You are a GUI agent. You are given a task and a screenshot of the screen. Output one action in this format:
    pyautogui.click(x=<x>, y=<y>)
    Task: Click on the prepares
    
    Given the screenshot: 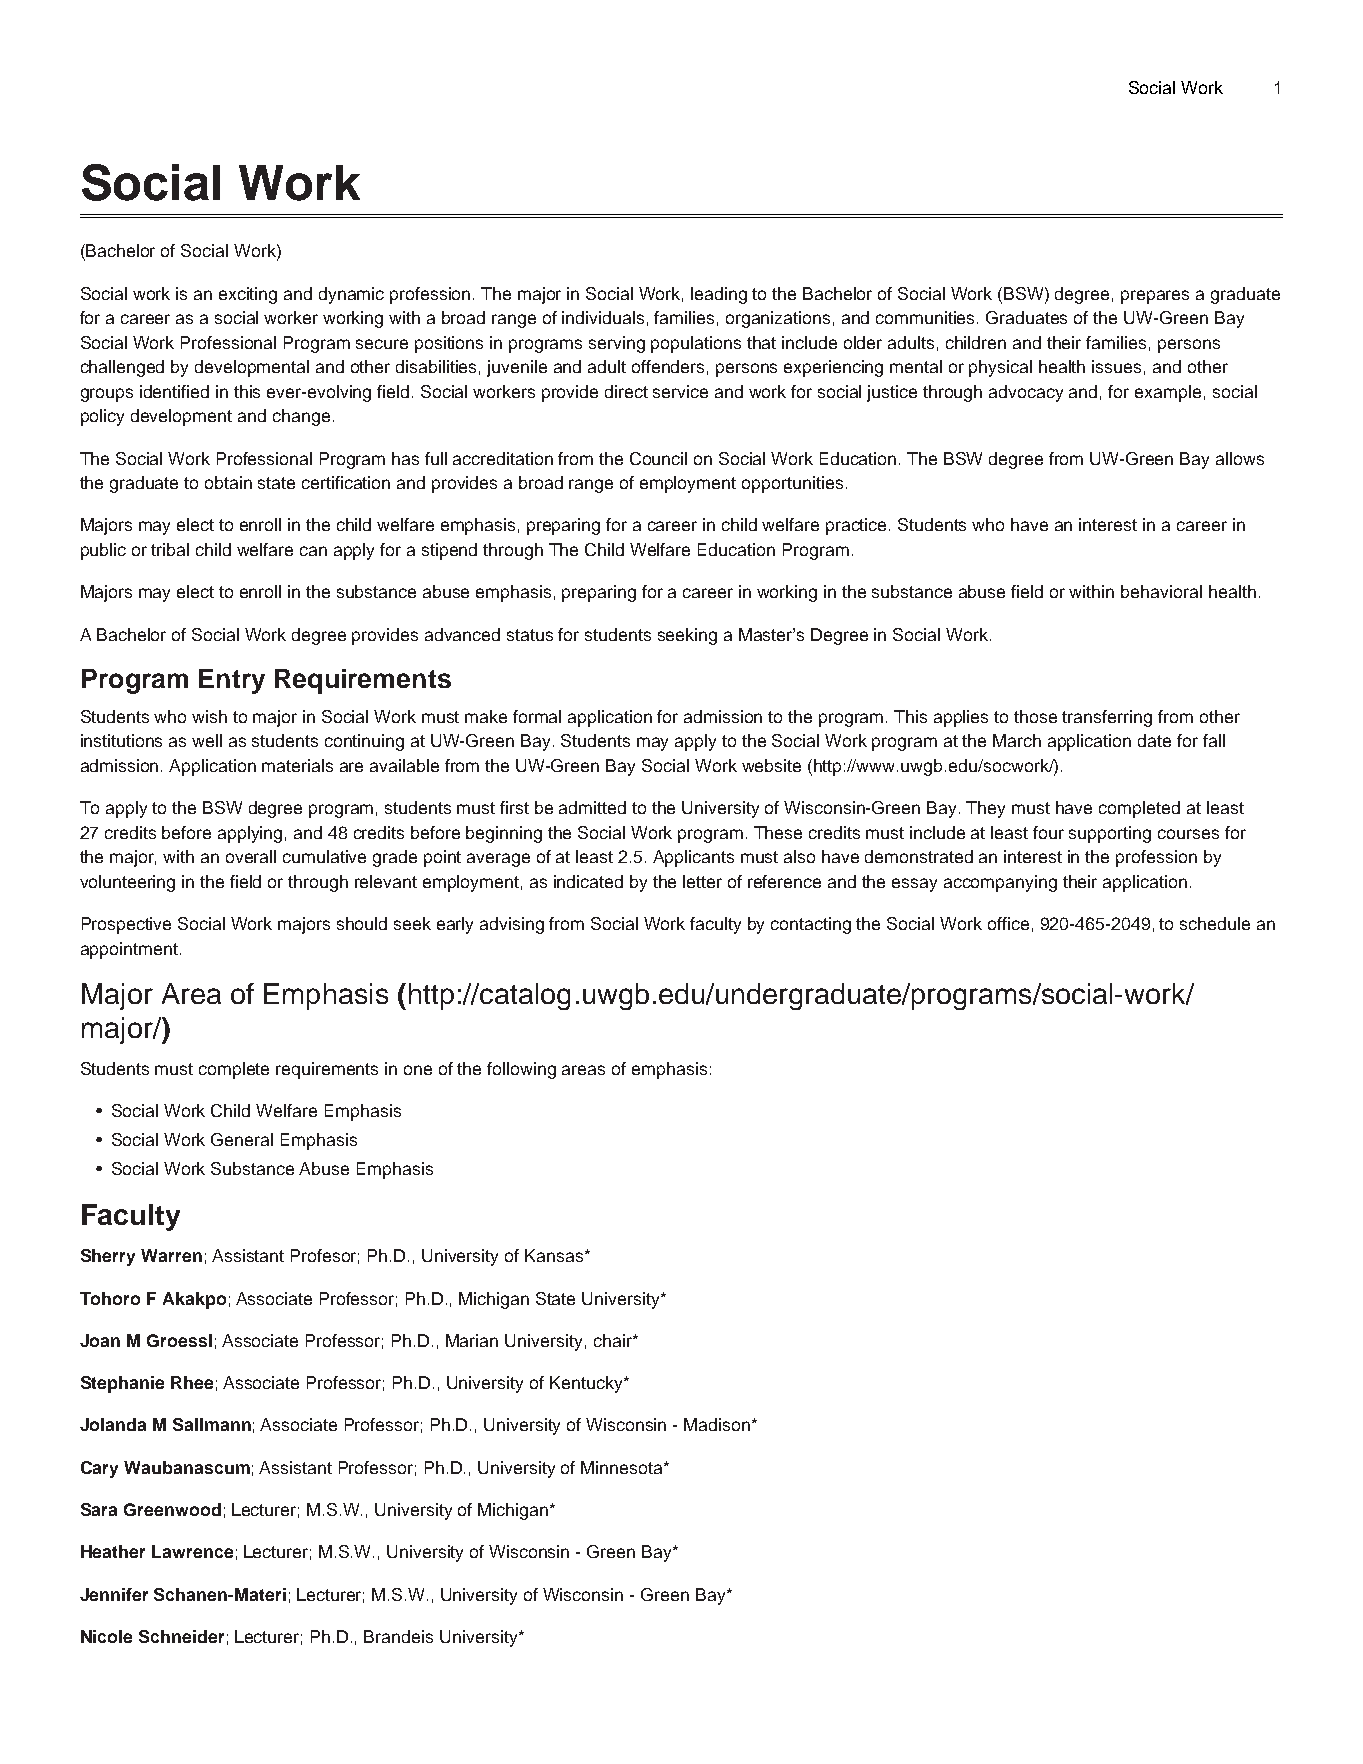 What is the action you would take?
    pyautogui.click(x=1155, y=297)
